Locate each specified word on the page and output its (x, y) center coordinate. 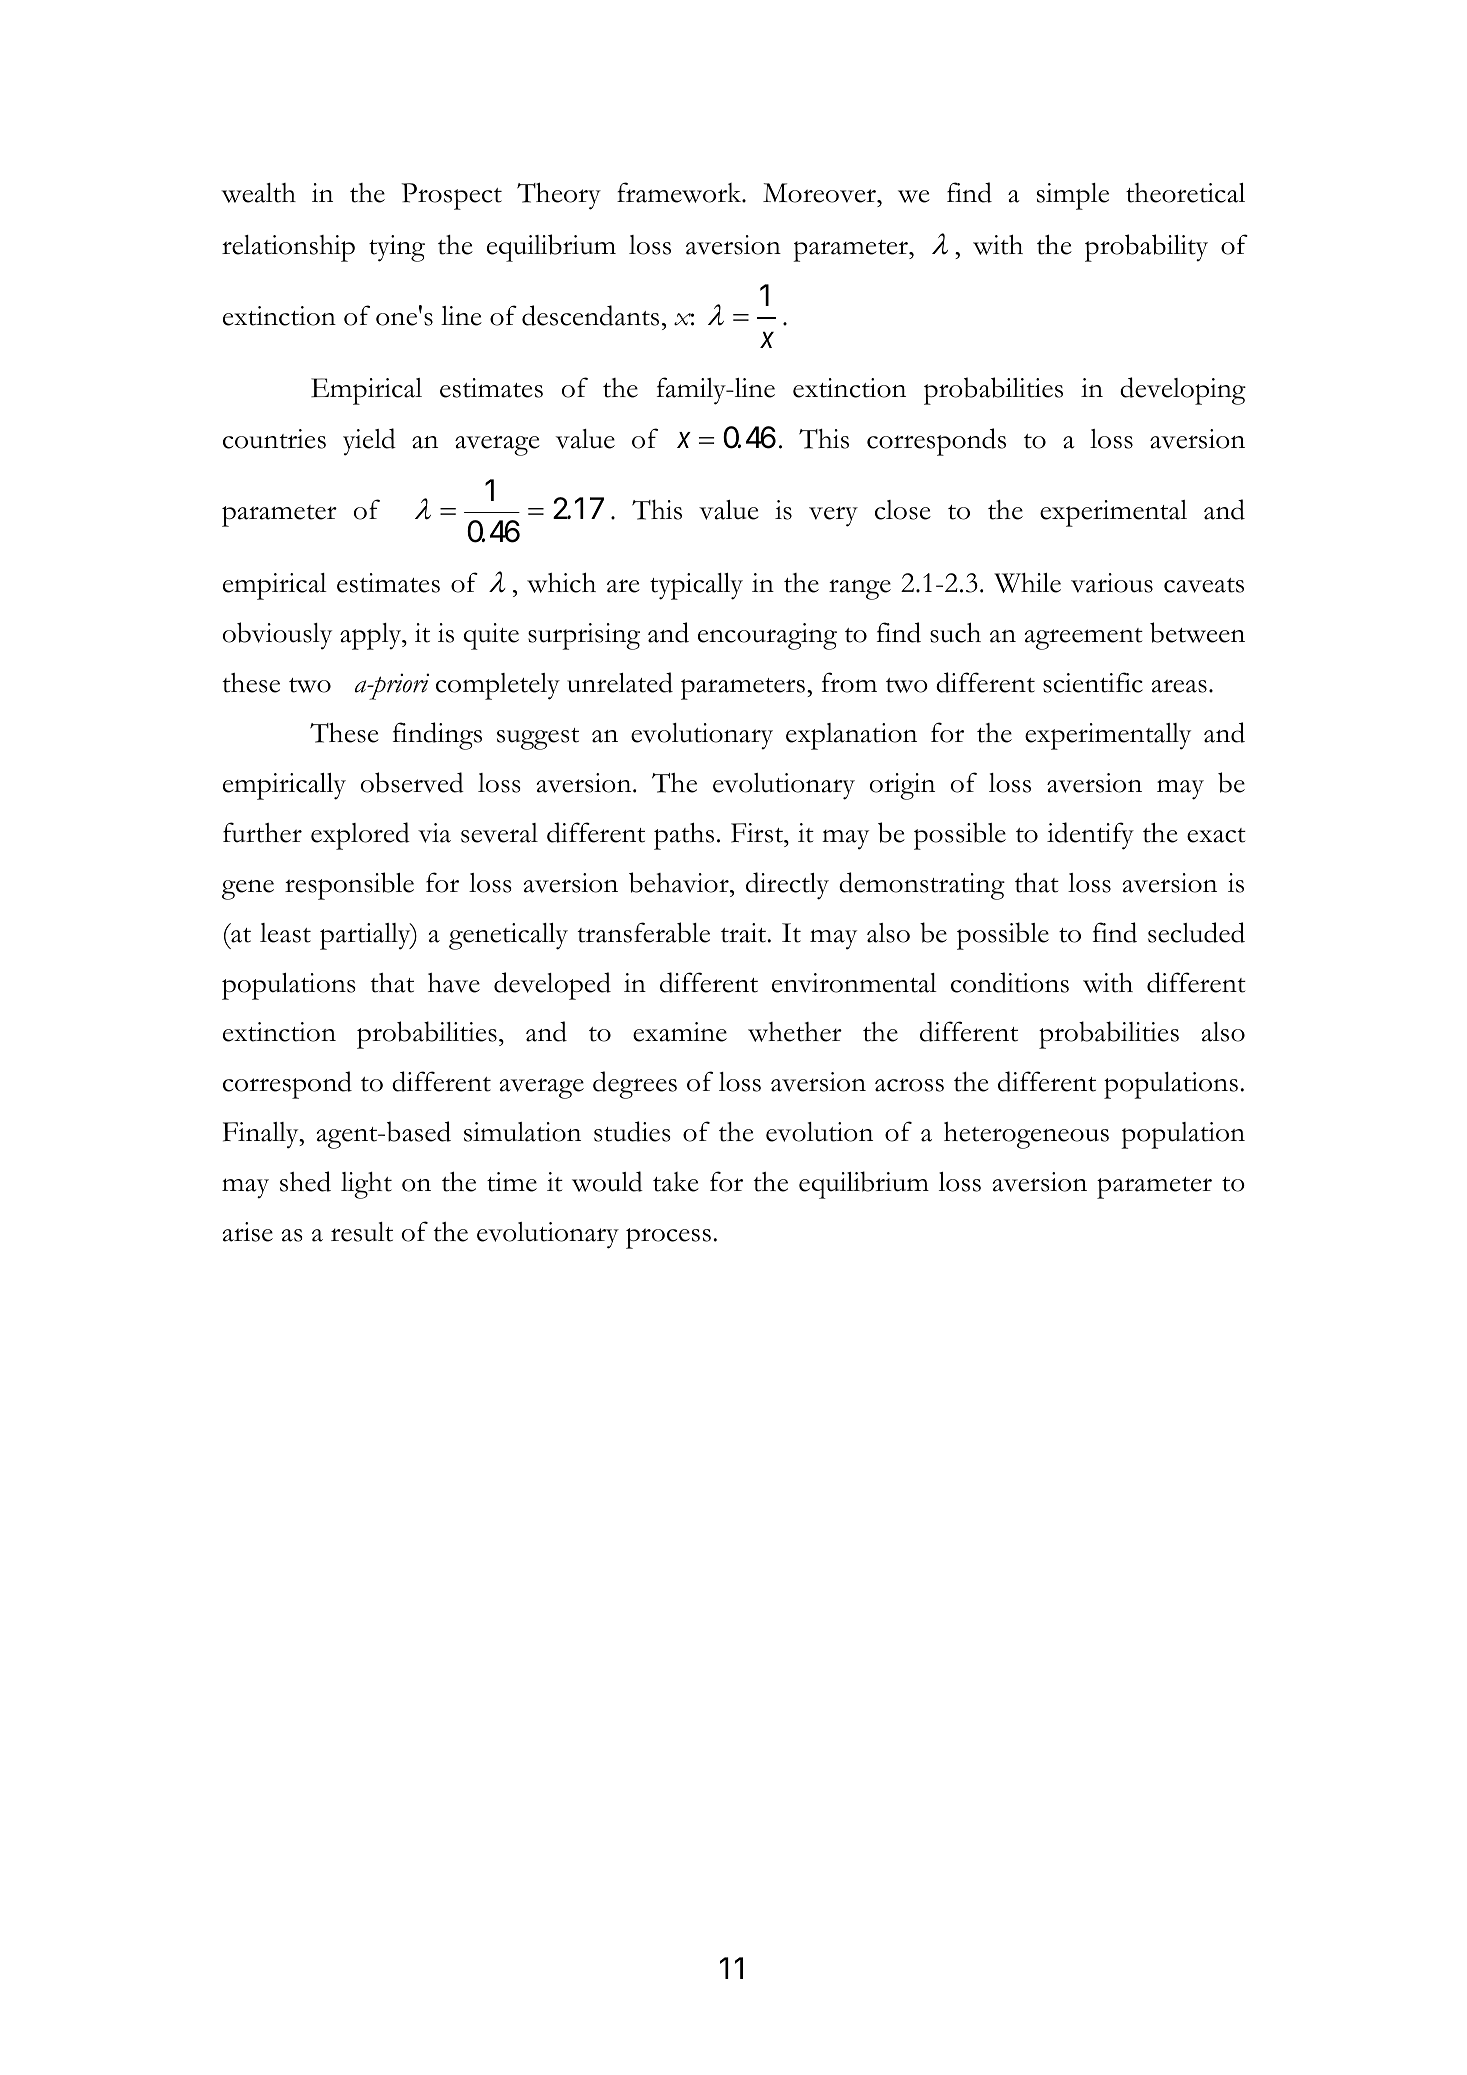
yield (369, 442)
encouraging (767, 636)
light (366, 1185)
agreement (1084, 639)
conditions (1010, 982)
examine (680, 1032)
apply (372, 636)
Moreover (821, 193)
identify (1090, 836)
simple (1073, 196)
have (454, 983)
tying (397, 248)
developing (1183, 391)
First (758, 833)
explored (360, 836)
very (833, 516)
